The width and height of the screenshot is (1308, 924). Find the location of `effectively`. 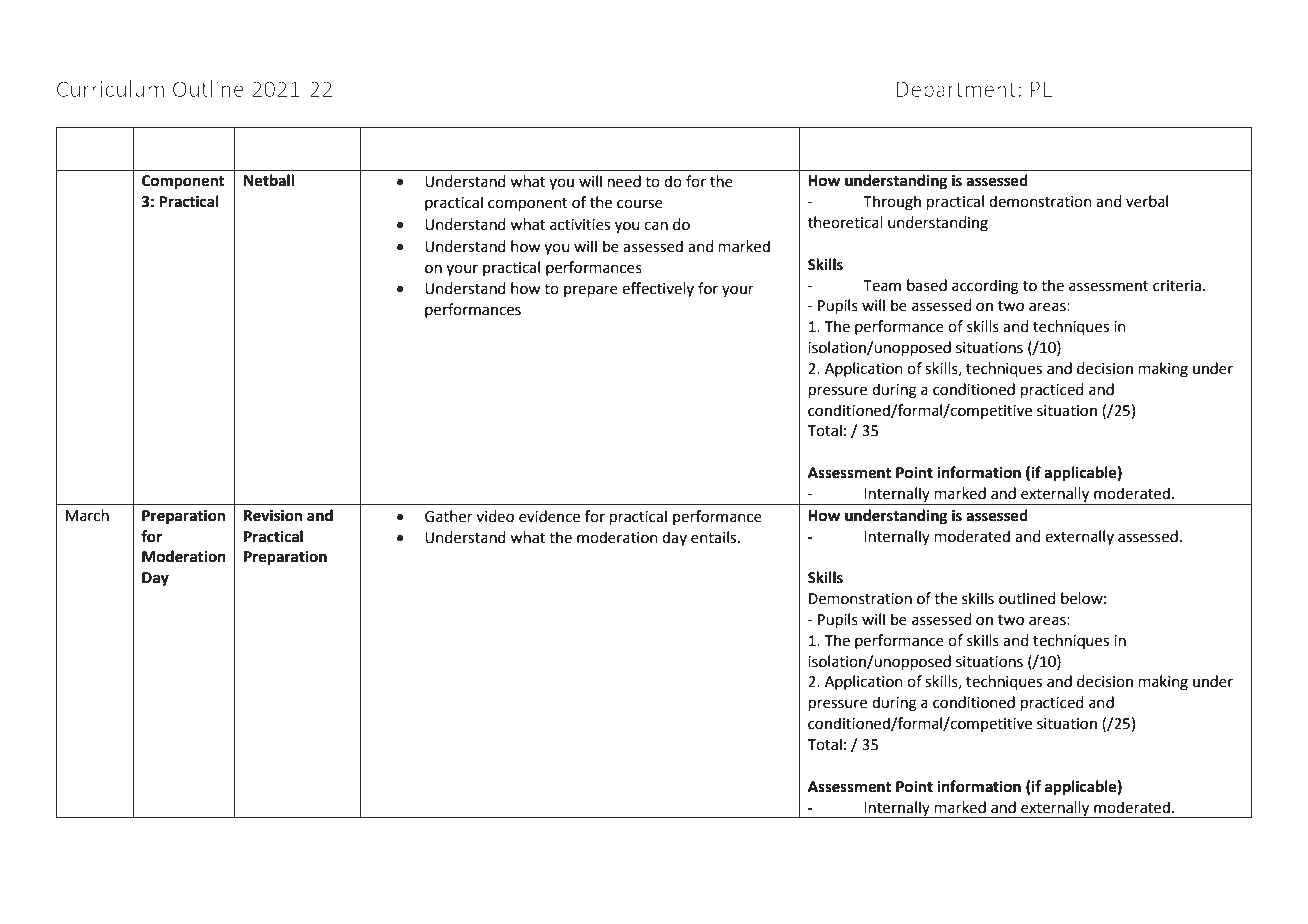

effectively is located at coordinates (658, 289).
